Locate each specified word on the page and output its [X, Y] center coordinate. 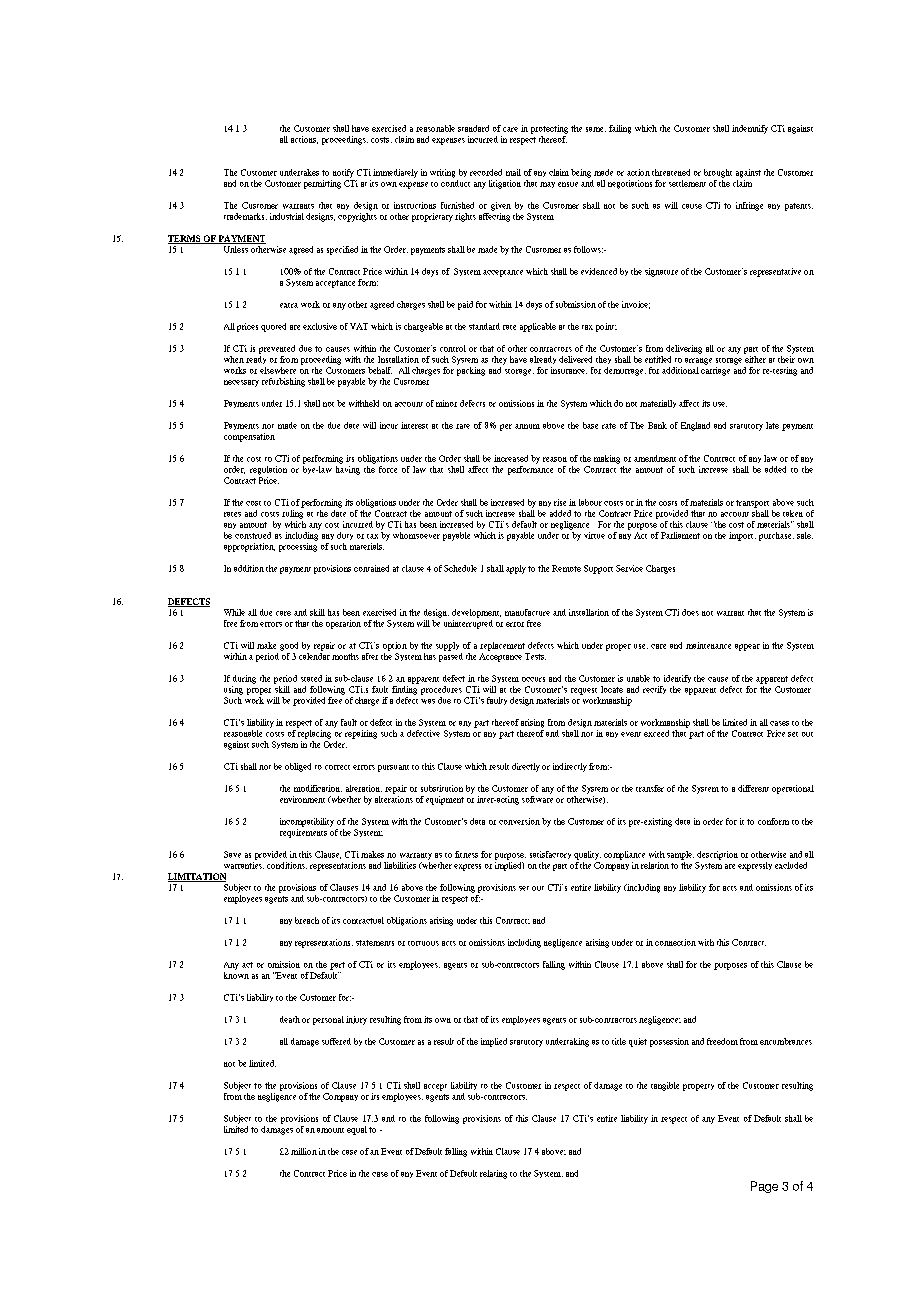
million [304, 1151]
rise [560, 502]
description [717, 855]
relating [493, 1174]
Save [232, 854]
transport [752, 504]
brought [718, 173]
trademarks [245, 216]
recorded [486, 172]
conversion [519, 821]
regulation [268, 470]
